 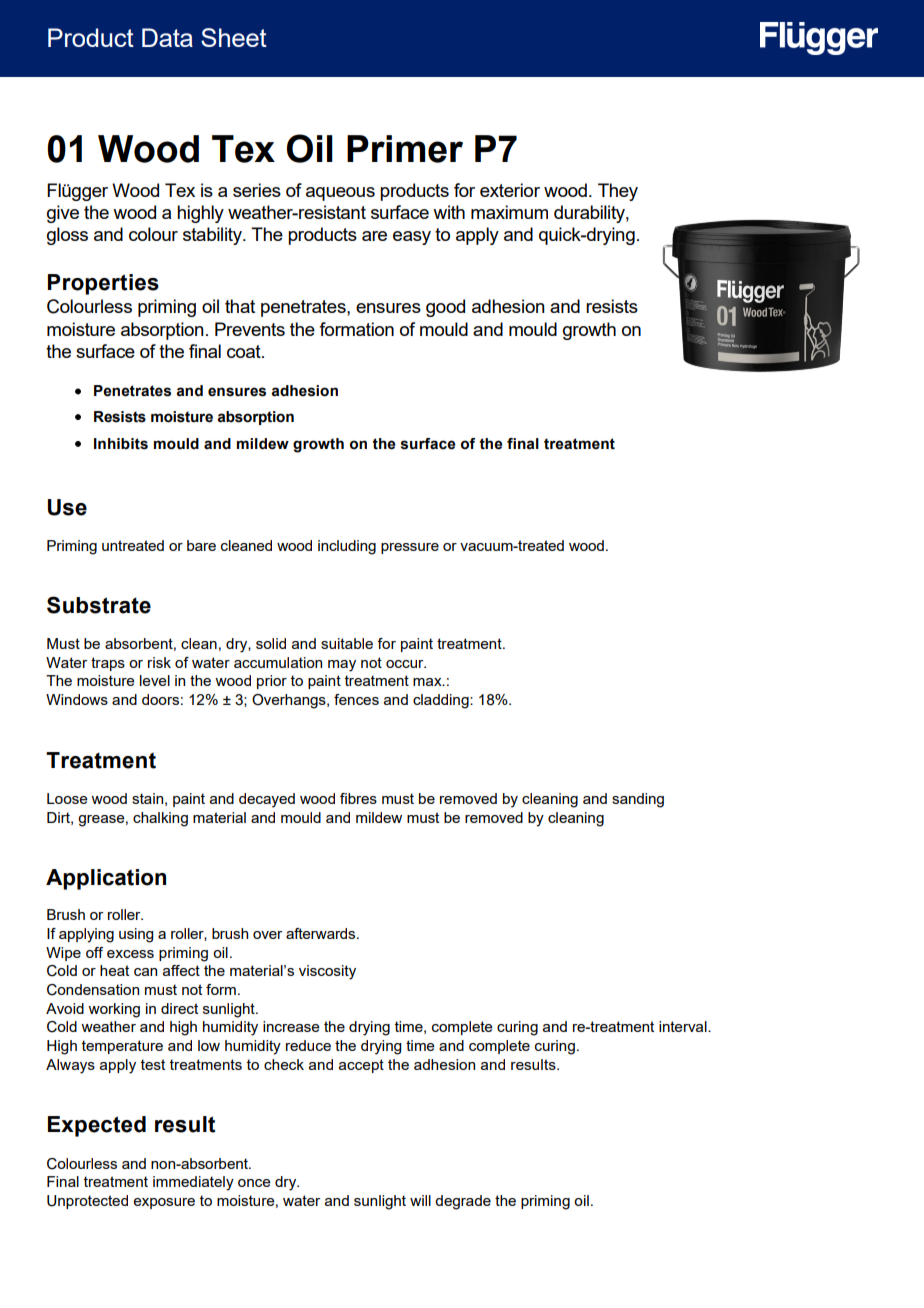 I want to click on good, so click(x=445, y=308).
